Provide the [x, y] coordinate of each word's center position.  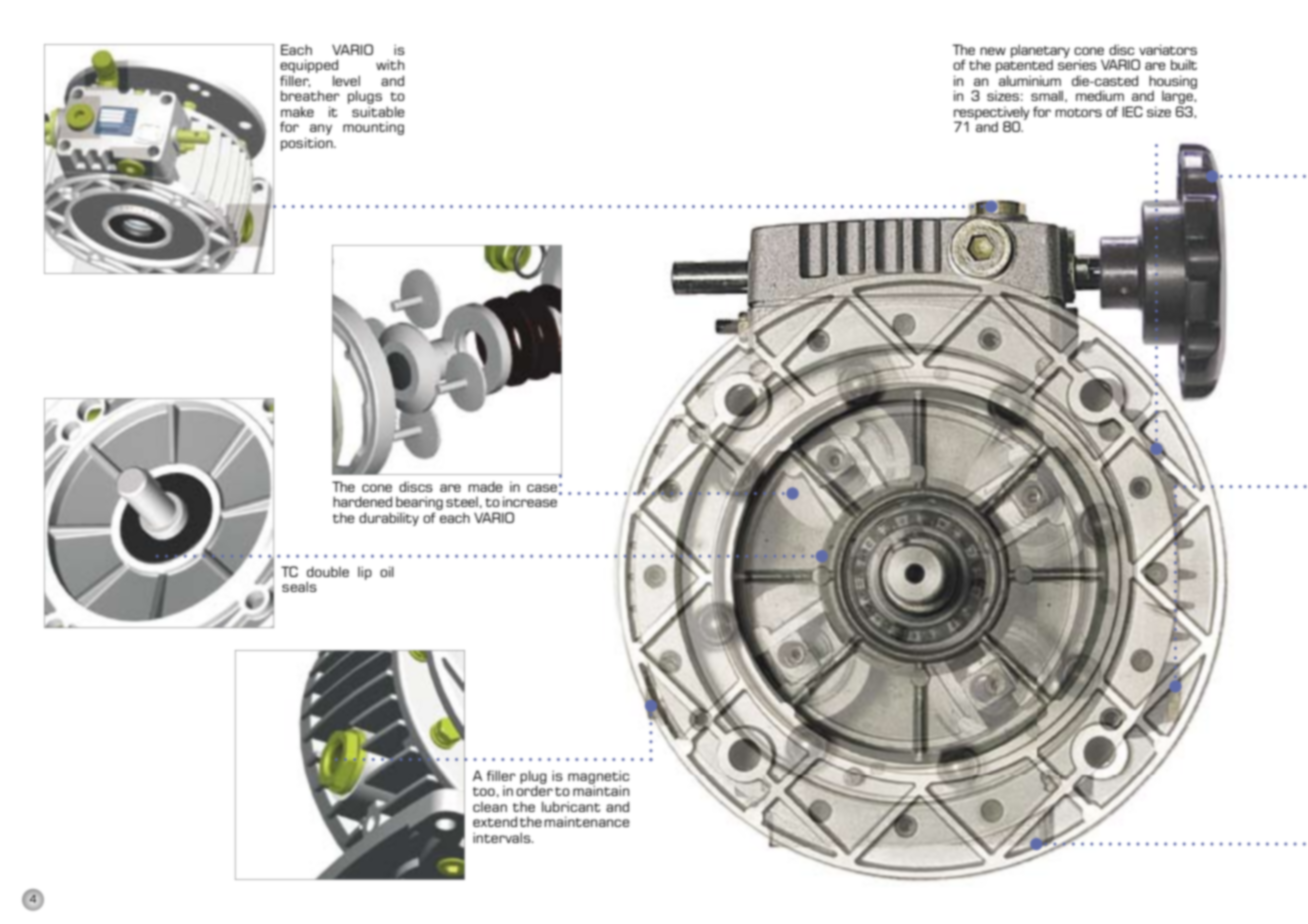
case [542, 488]
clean [490, 807]
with [390, 64]
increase [530, 501]
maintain [601, 789]
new [993, 51]
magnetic [598, 778]
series [1077, 63]
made [485, 486]
